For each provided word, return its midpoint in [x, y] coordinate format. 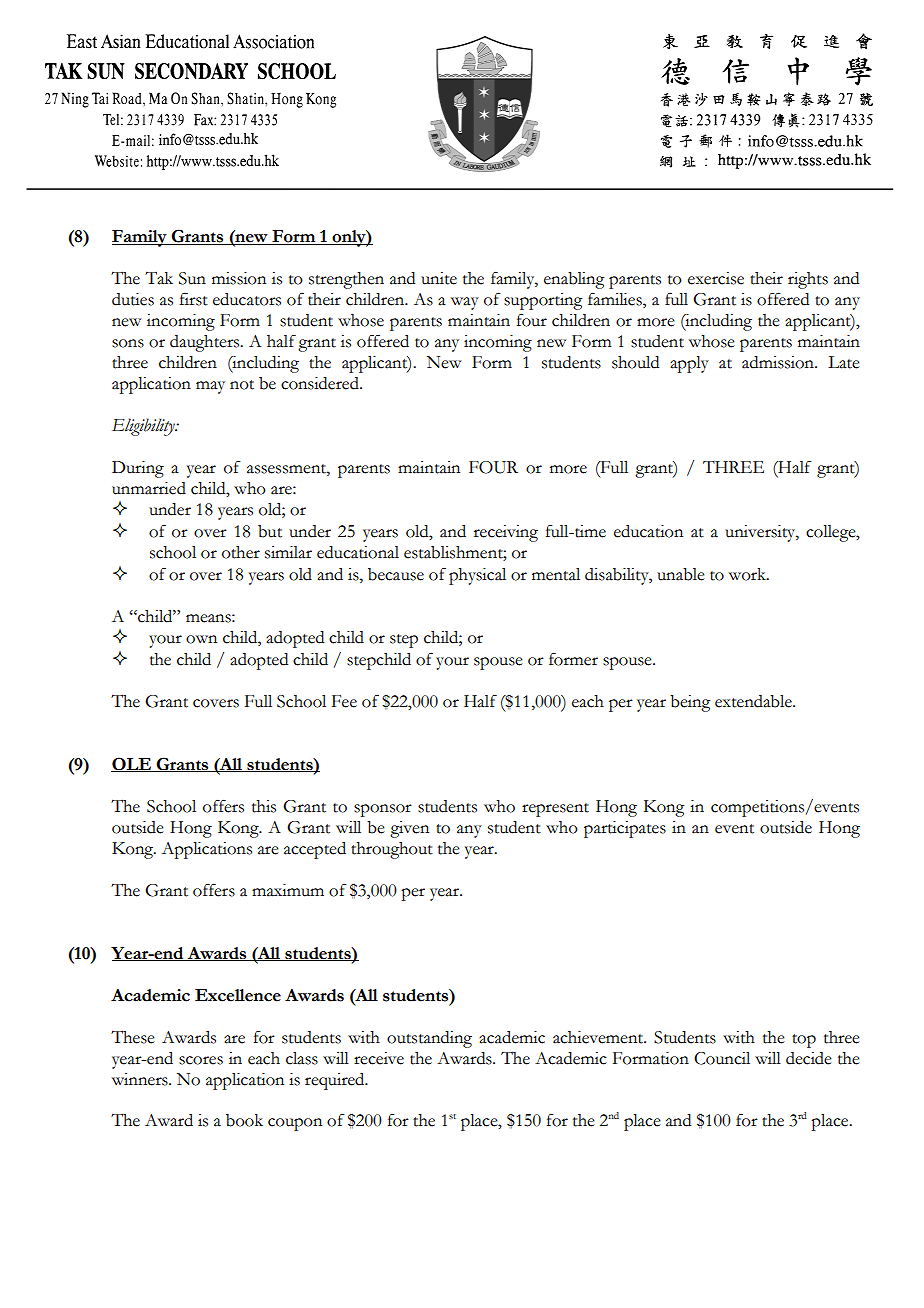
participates [625, 829]
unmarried [149, 488]
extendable [754, 701]
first [194, 299]
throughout [392, 850]
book [244, 1120]
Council [722, 1058]
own [201, 639]
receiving [506, 533]
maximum [288, 890]
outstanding [429, 1039]
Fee [344, 701]
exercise [716, 278]
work [748, 574]
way [465, 303]
